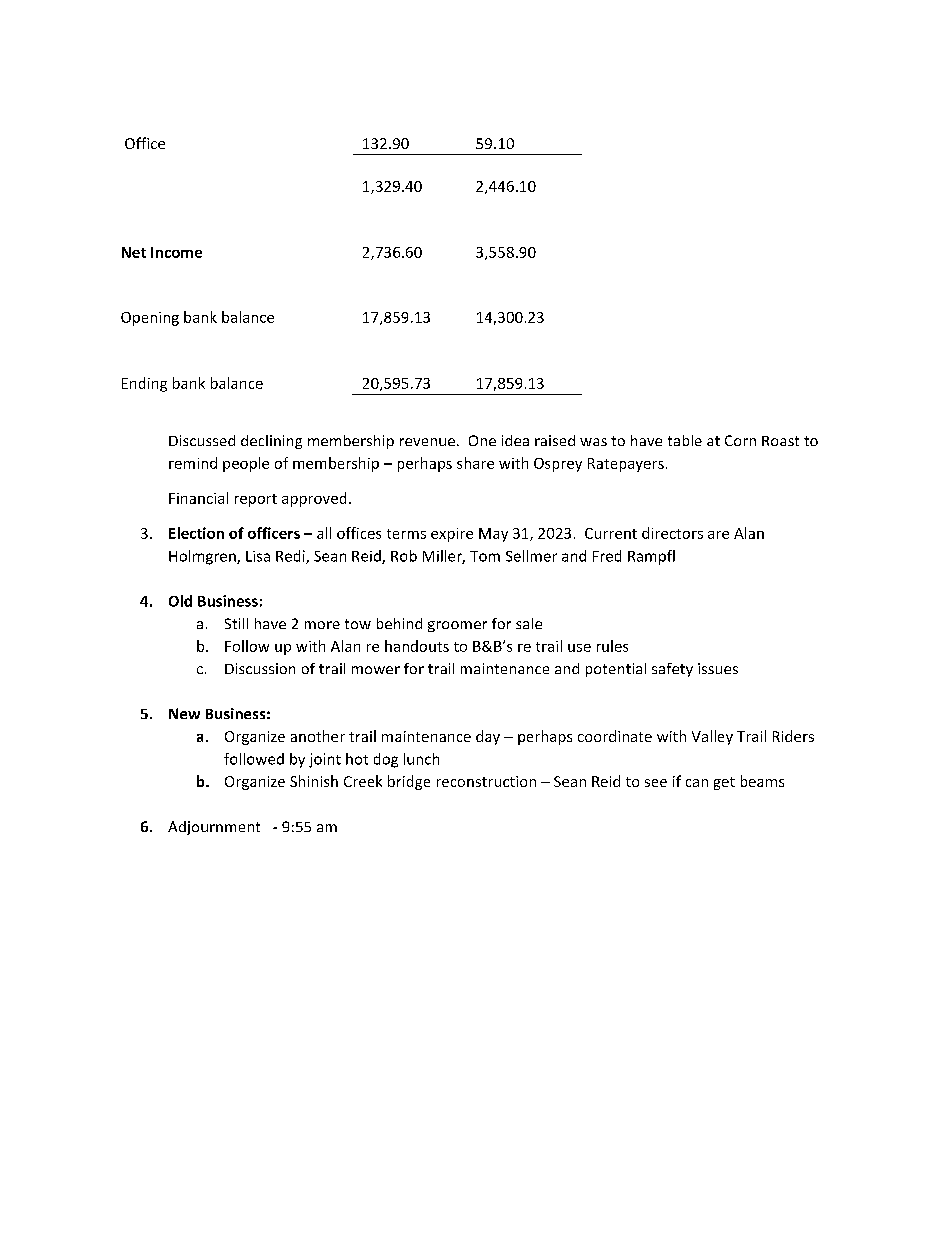 This screenshot has width=952, height=1233. I want to click on expire, so click(452, 535).
